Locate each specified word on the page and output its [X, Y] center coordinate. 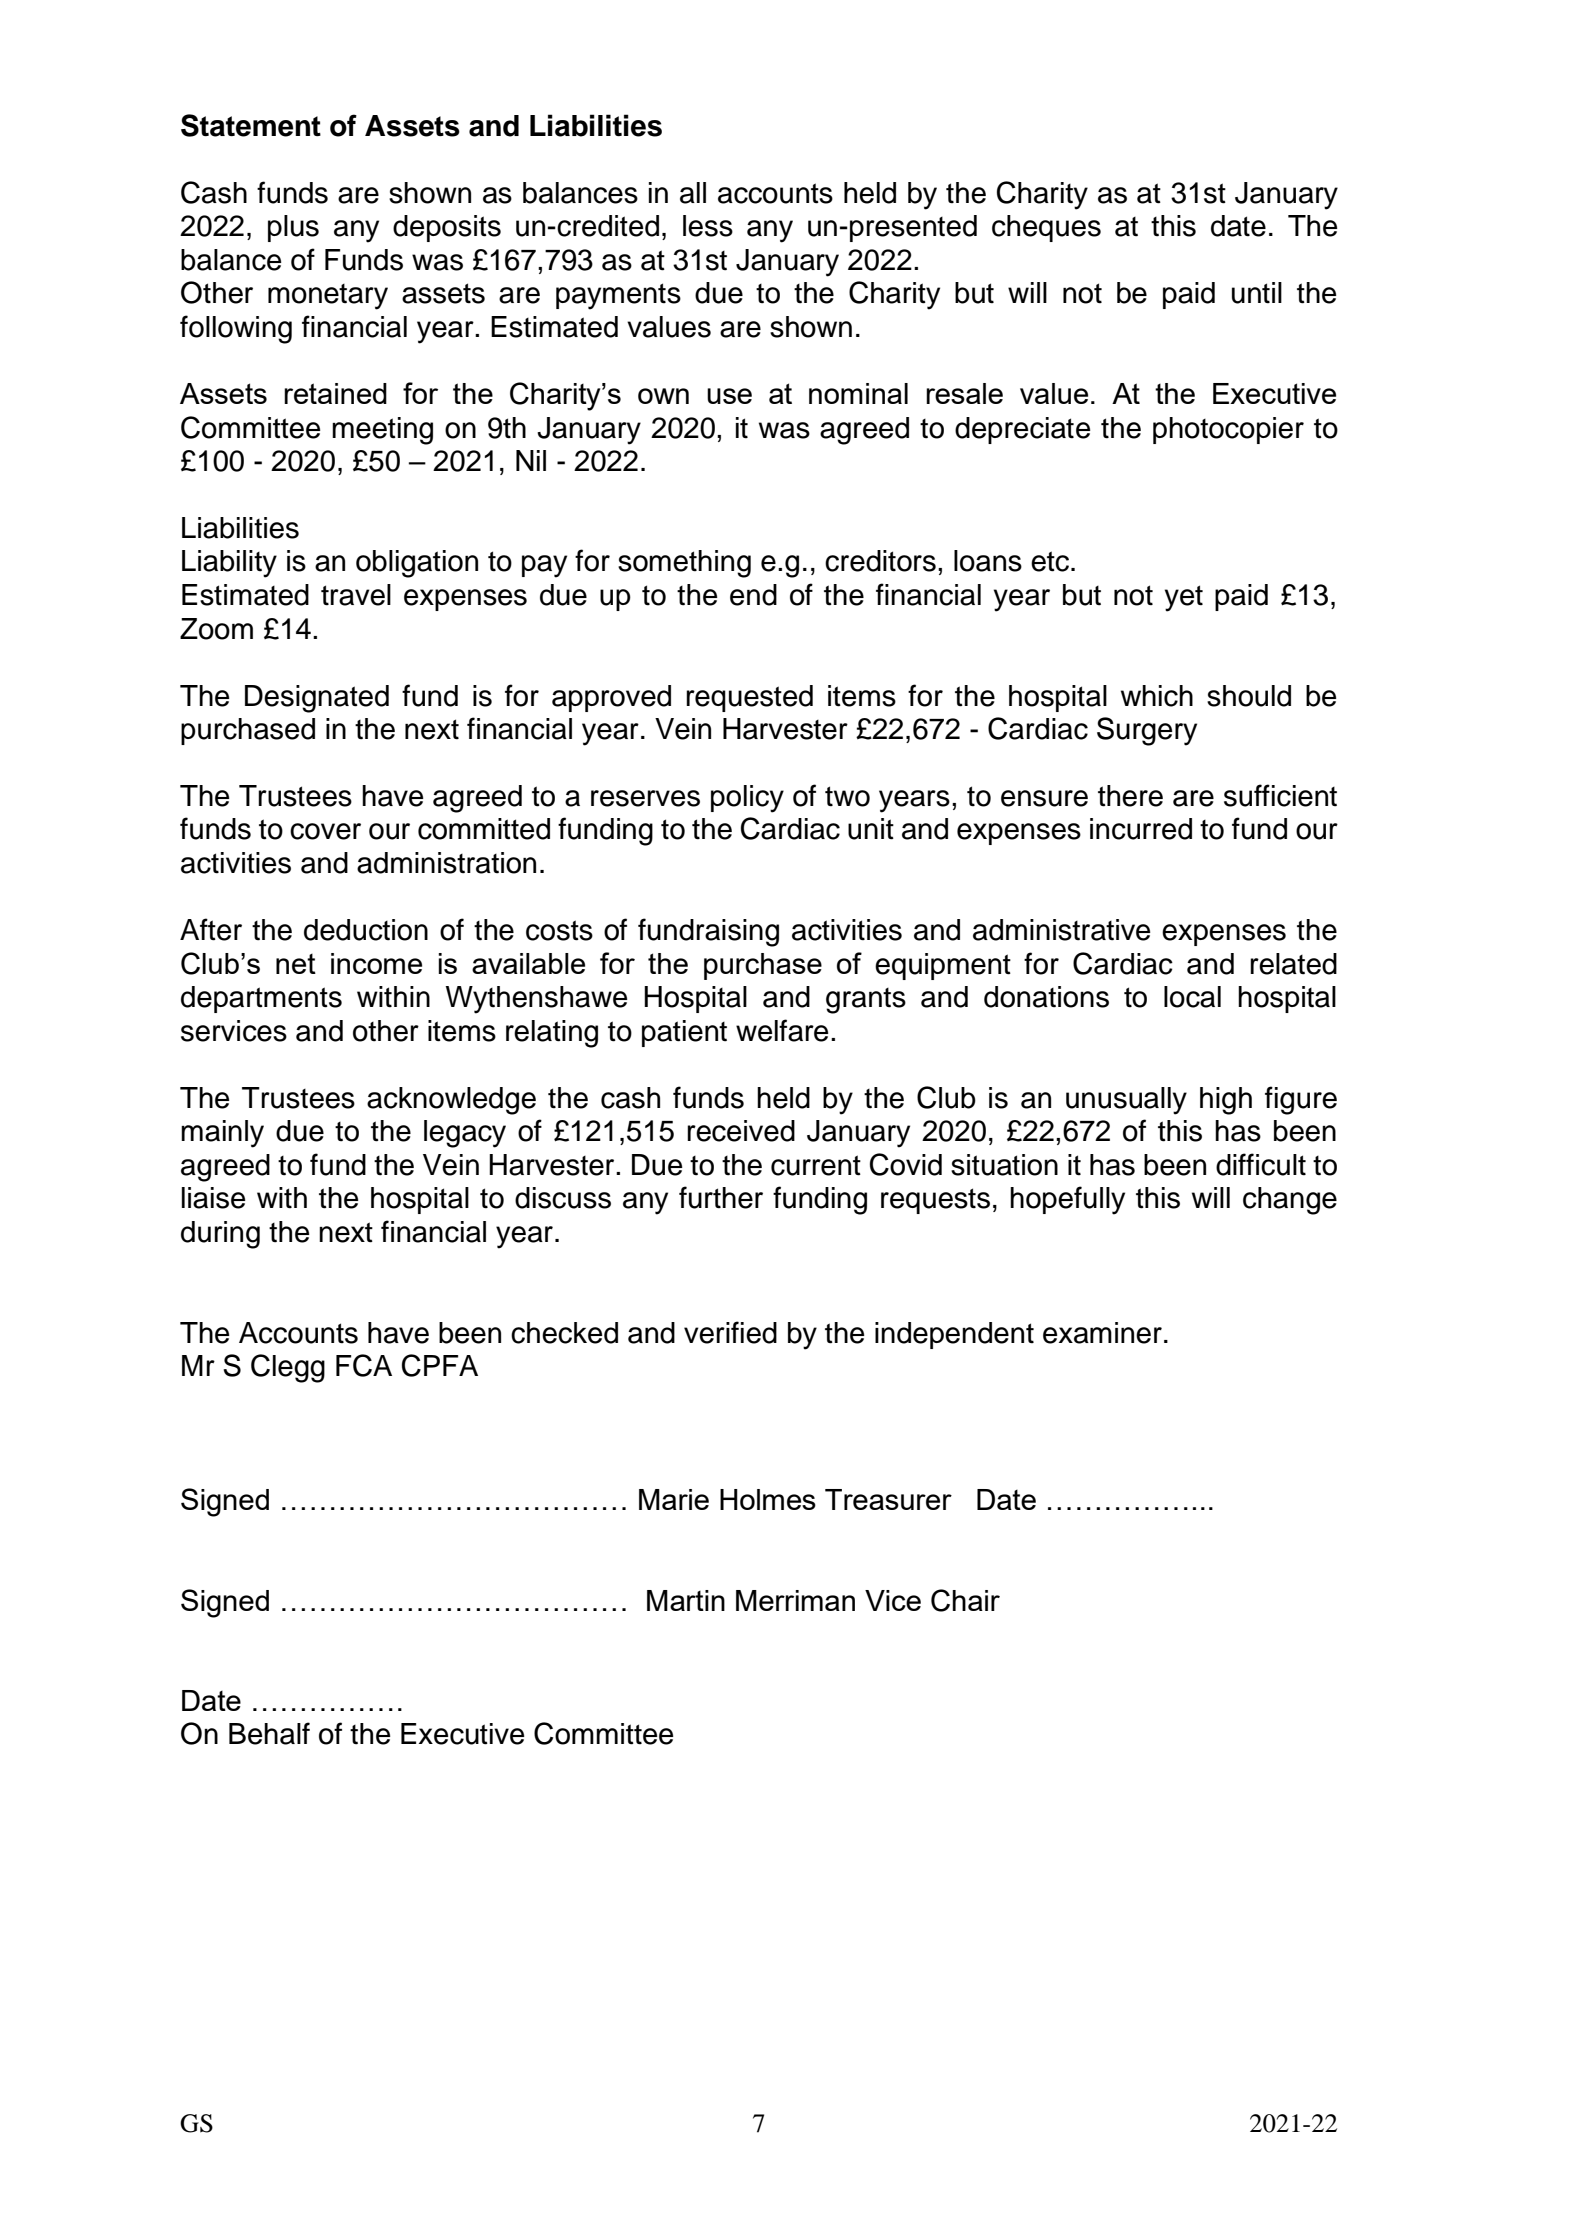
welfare [782, 1030]
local [1192, 997]
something [684, 564]
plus [293, 228]
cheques [1046, 228]
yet [1184, 598]
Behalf [269, 1733]
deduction [366, 930]
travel [356, 595]
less [708, 226]
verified [730, 1332]
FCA [364, 1365]
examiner [1102, 1333]
